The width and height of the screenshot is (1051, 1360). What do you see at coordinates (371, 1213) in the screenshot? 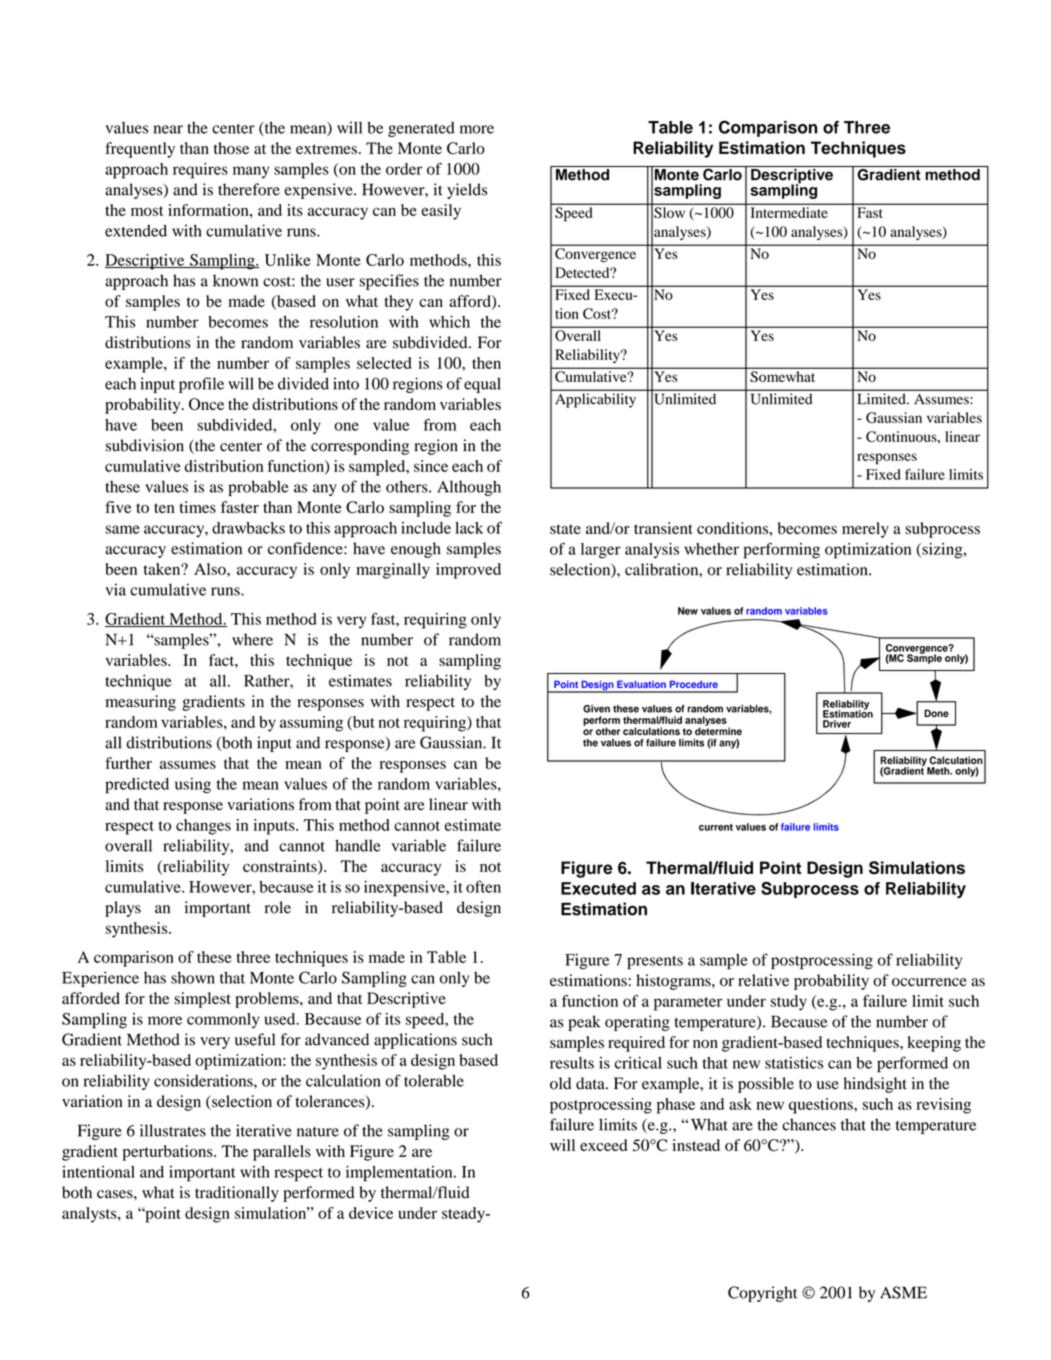
I see `device` at bounding box center [371, 1213].
